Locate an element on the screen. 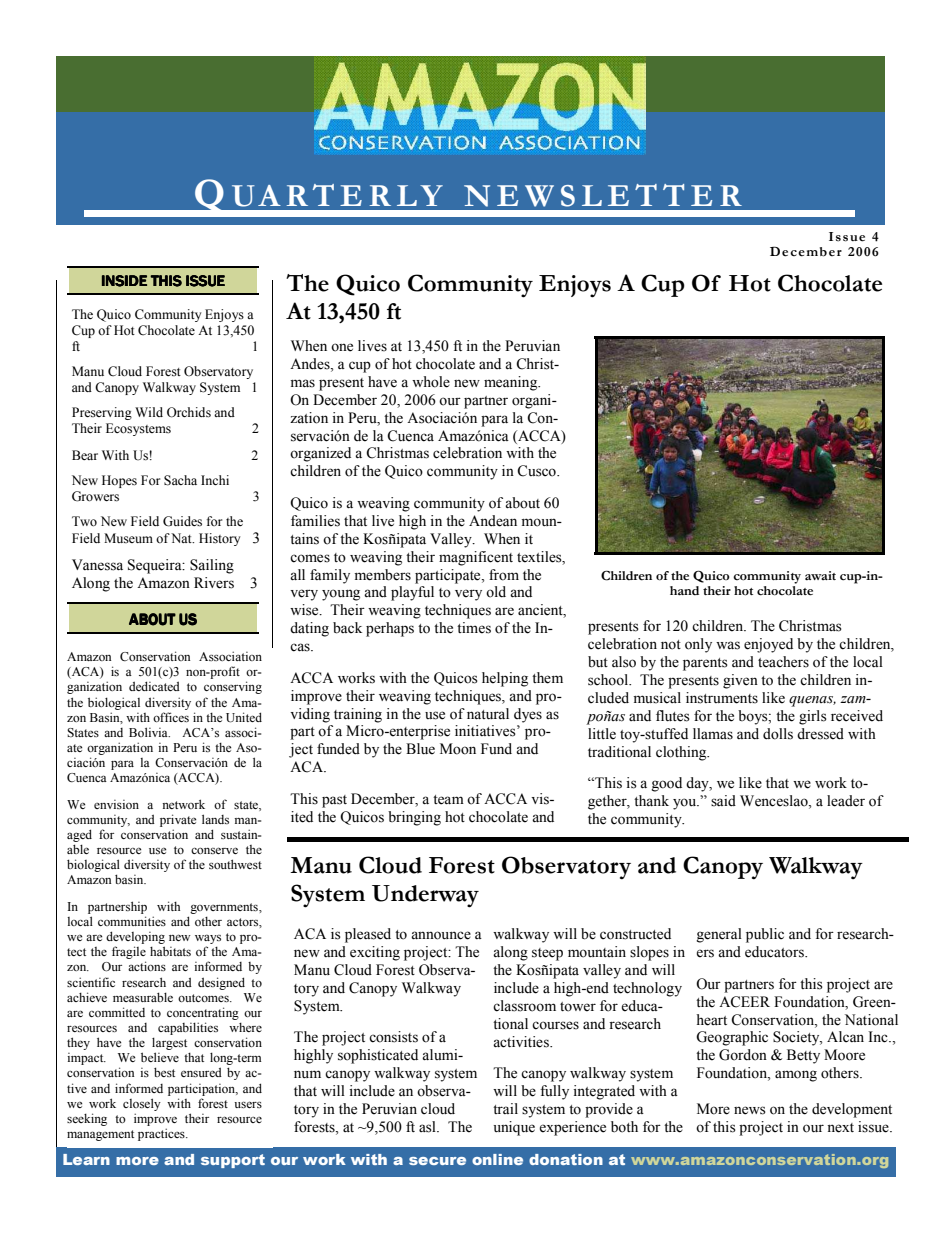  await is located at coordinates (820, 575).
